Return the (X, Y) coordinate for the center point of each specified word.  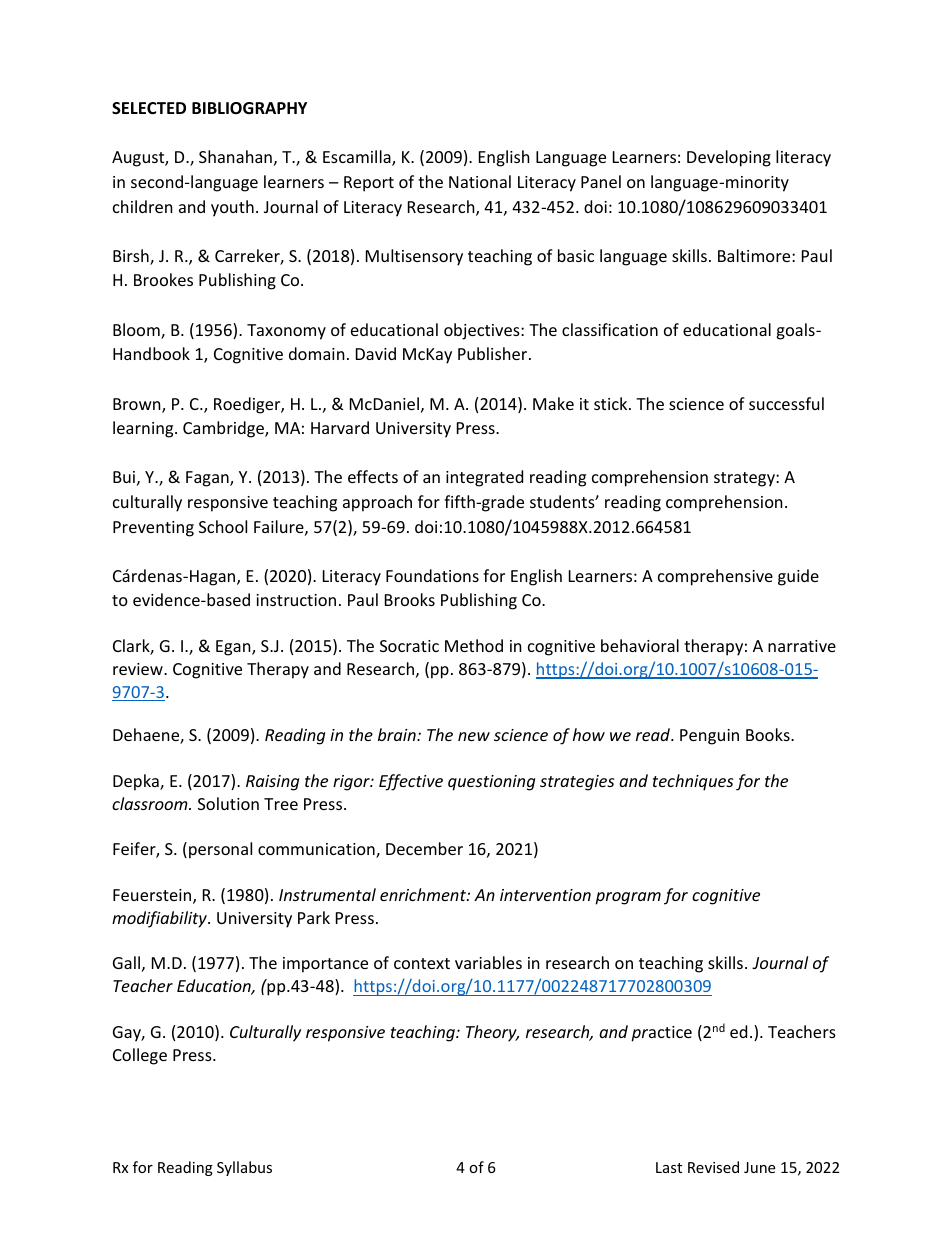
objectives (483, 331)
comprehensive (715, 577)
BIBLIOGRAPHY (249, 108)
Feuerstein (153, 896)
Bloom (137, 331)
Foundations (432, 575)
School (223, 526)
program (628, 898)
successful (786, 403)
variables (488, 962)
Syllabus (244, 1168)
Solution (228, 803)
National (480, 181)
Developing (729, 158)
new (474, 736)
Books (769, 734)
